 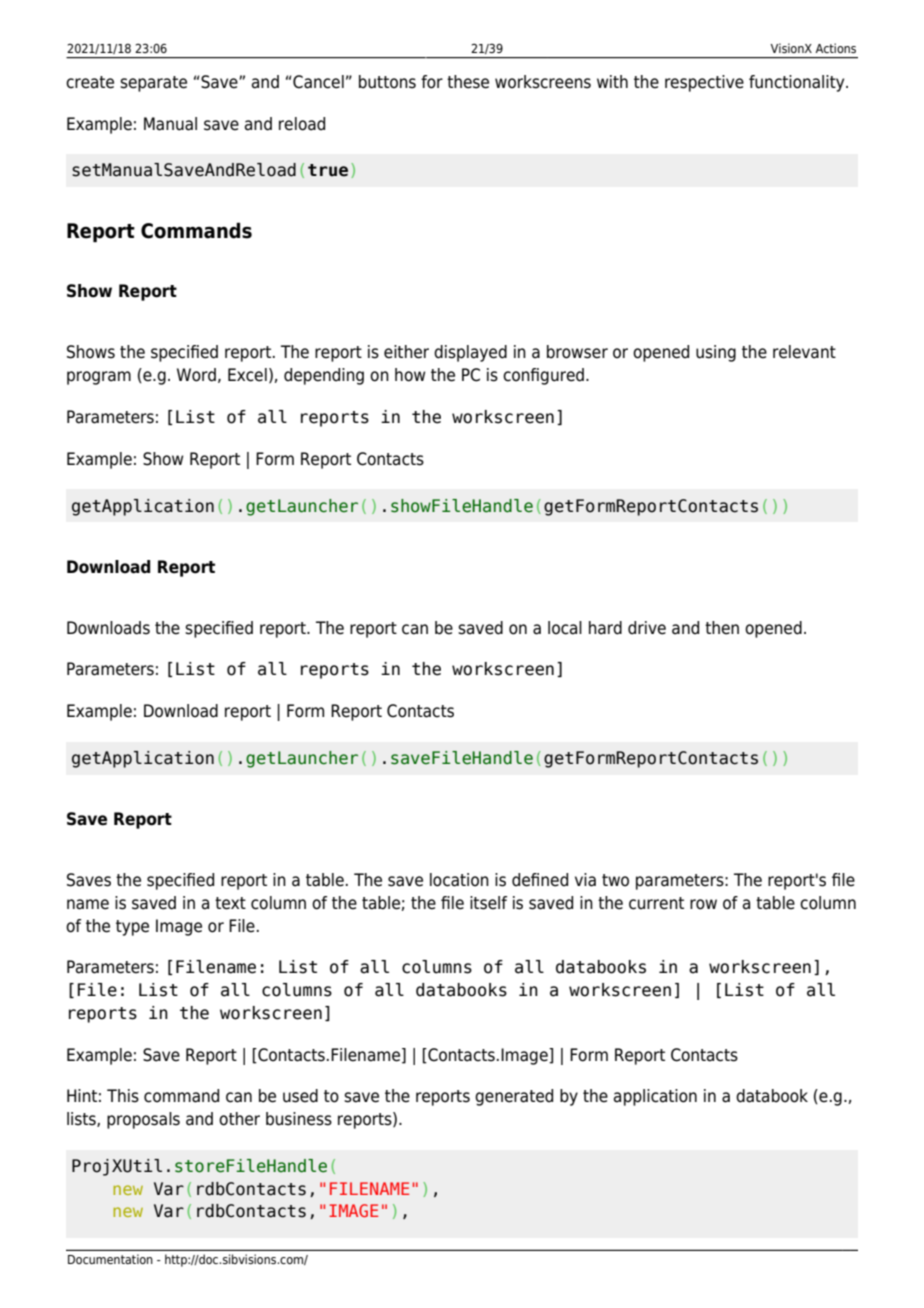 What do you see at coordinates (704, 83) in the screenshot?
I see `respective` at bounding box center [704, 83].
